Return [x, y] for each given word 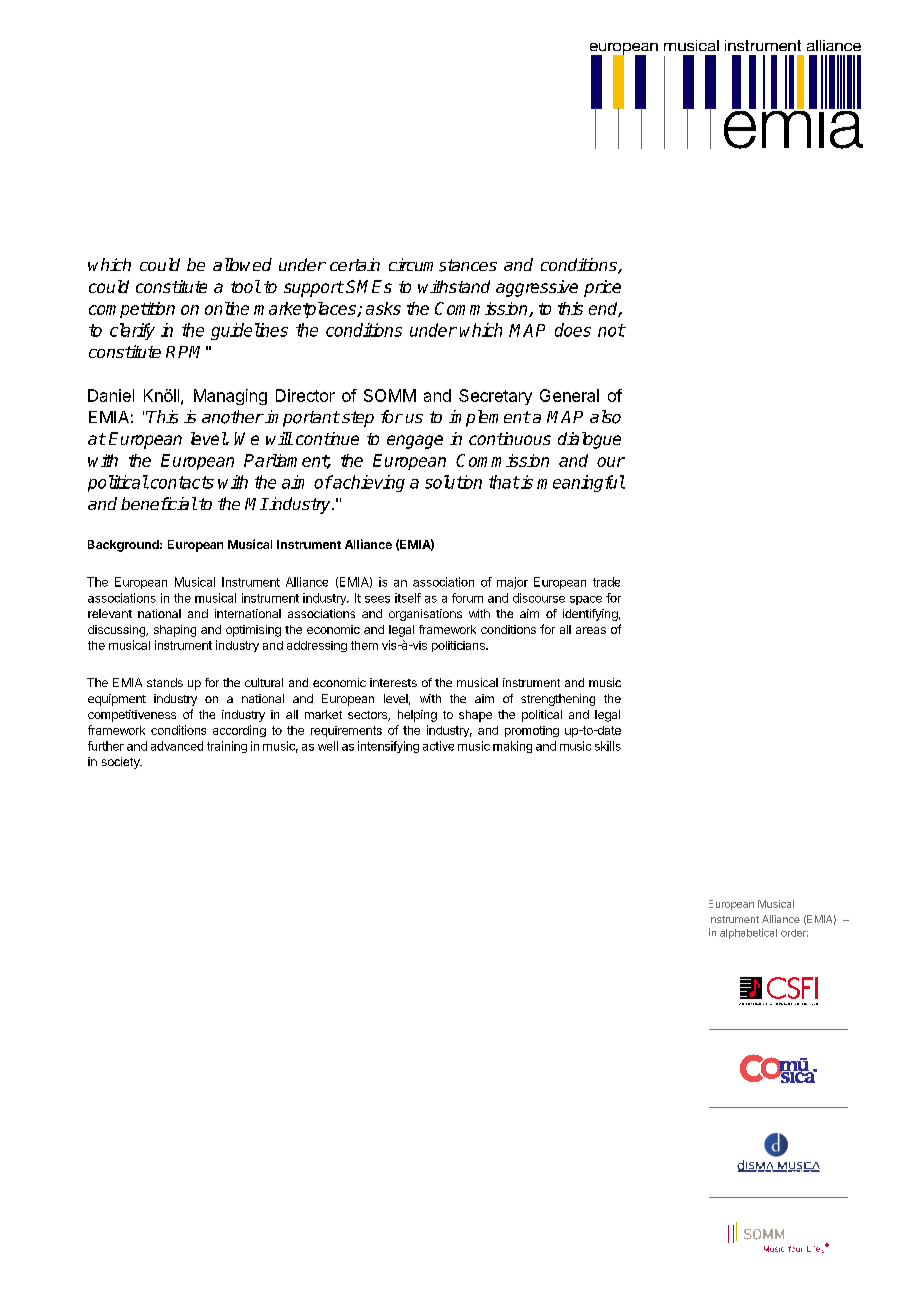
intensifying [388, 747]
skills [608, 746]
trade [606, 582]
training [227, 747]
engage [415, 442]
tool [246, 286]
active [438, 746]
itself [408, 598]
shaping [175, 631]
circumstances [443, 265]
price [602, 288]
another [233, 417]
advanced [177, 746]
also [605, 417]
